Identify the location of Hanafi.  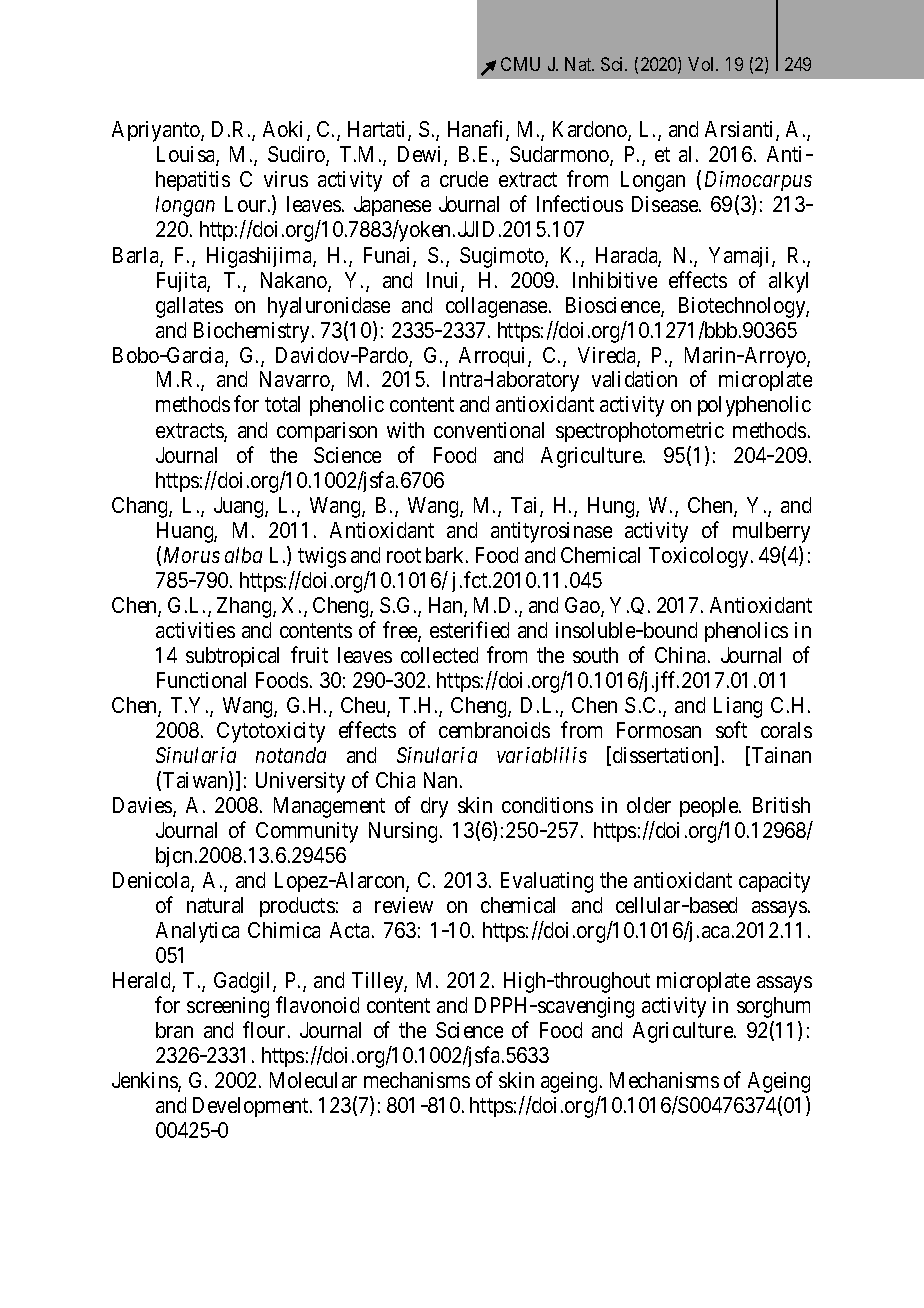
(477, 131).
